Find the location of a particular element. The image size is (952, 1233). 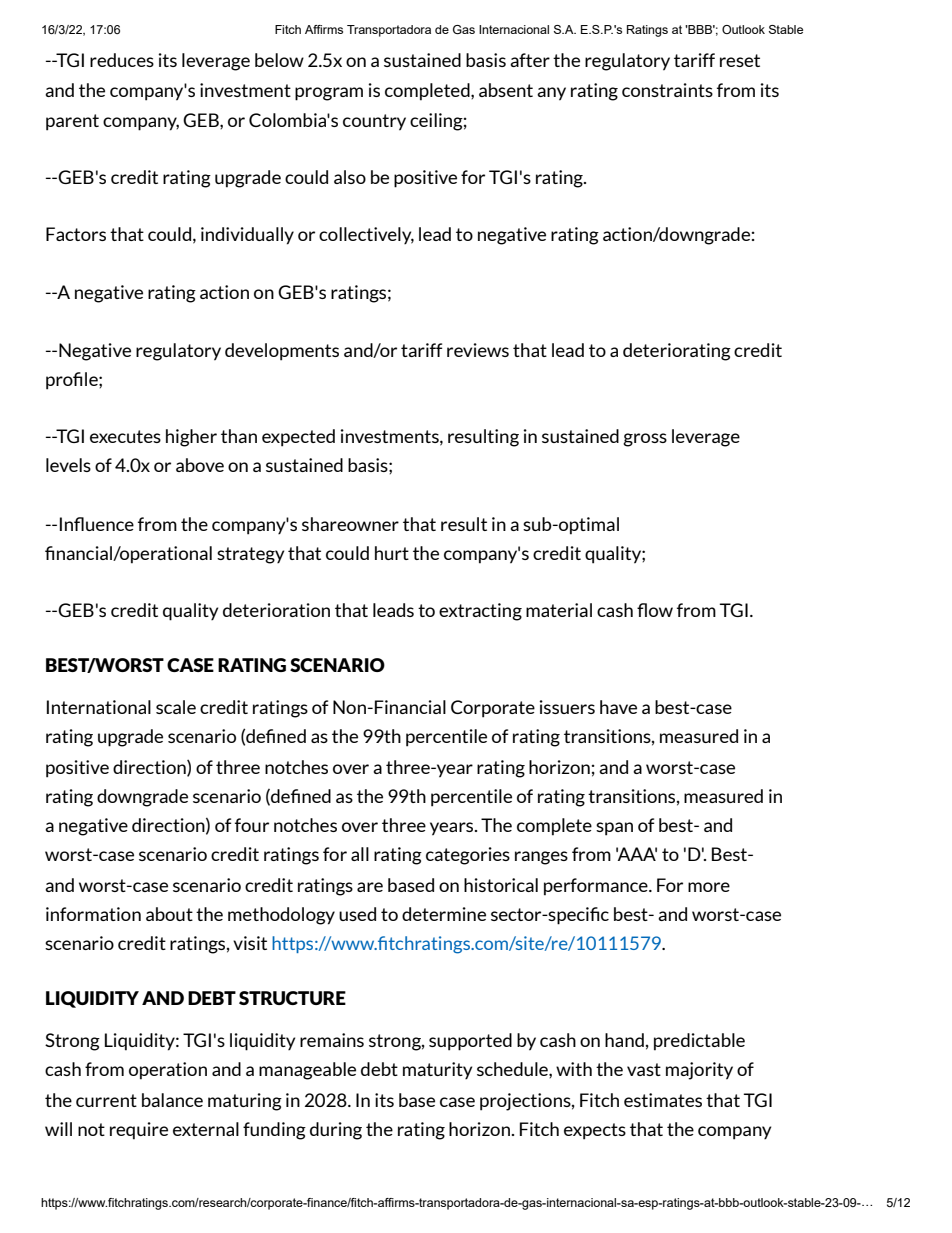

maturity is located at coordinates (437, 1070).
